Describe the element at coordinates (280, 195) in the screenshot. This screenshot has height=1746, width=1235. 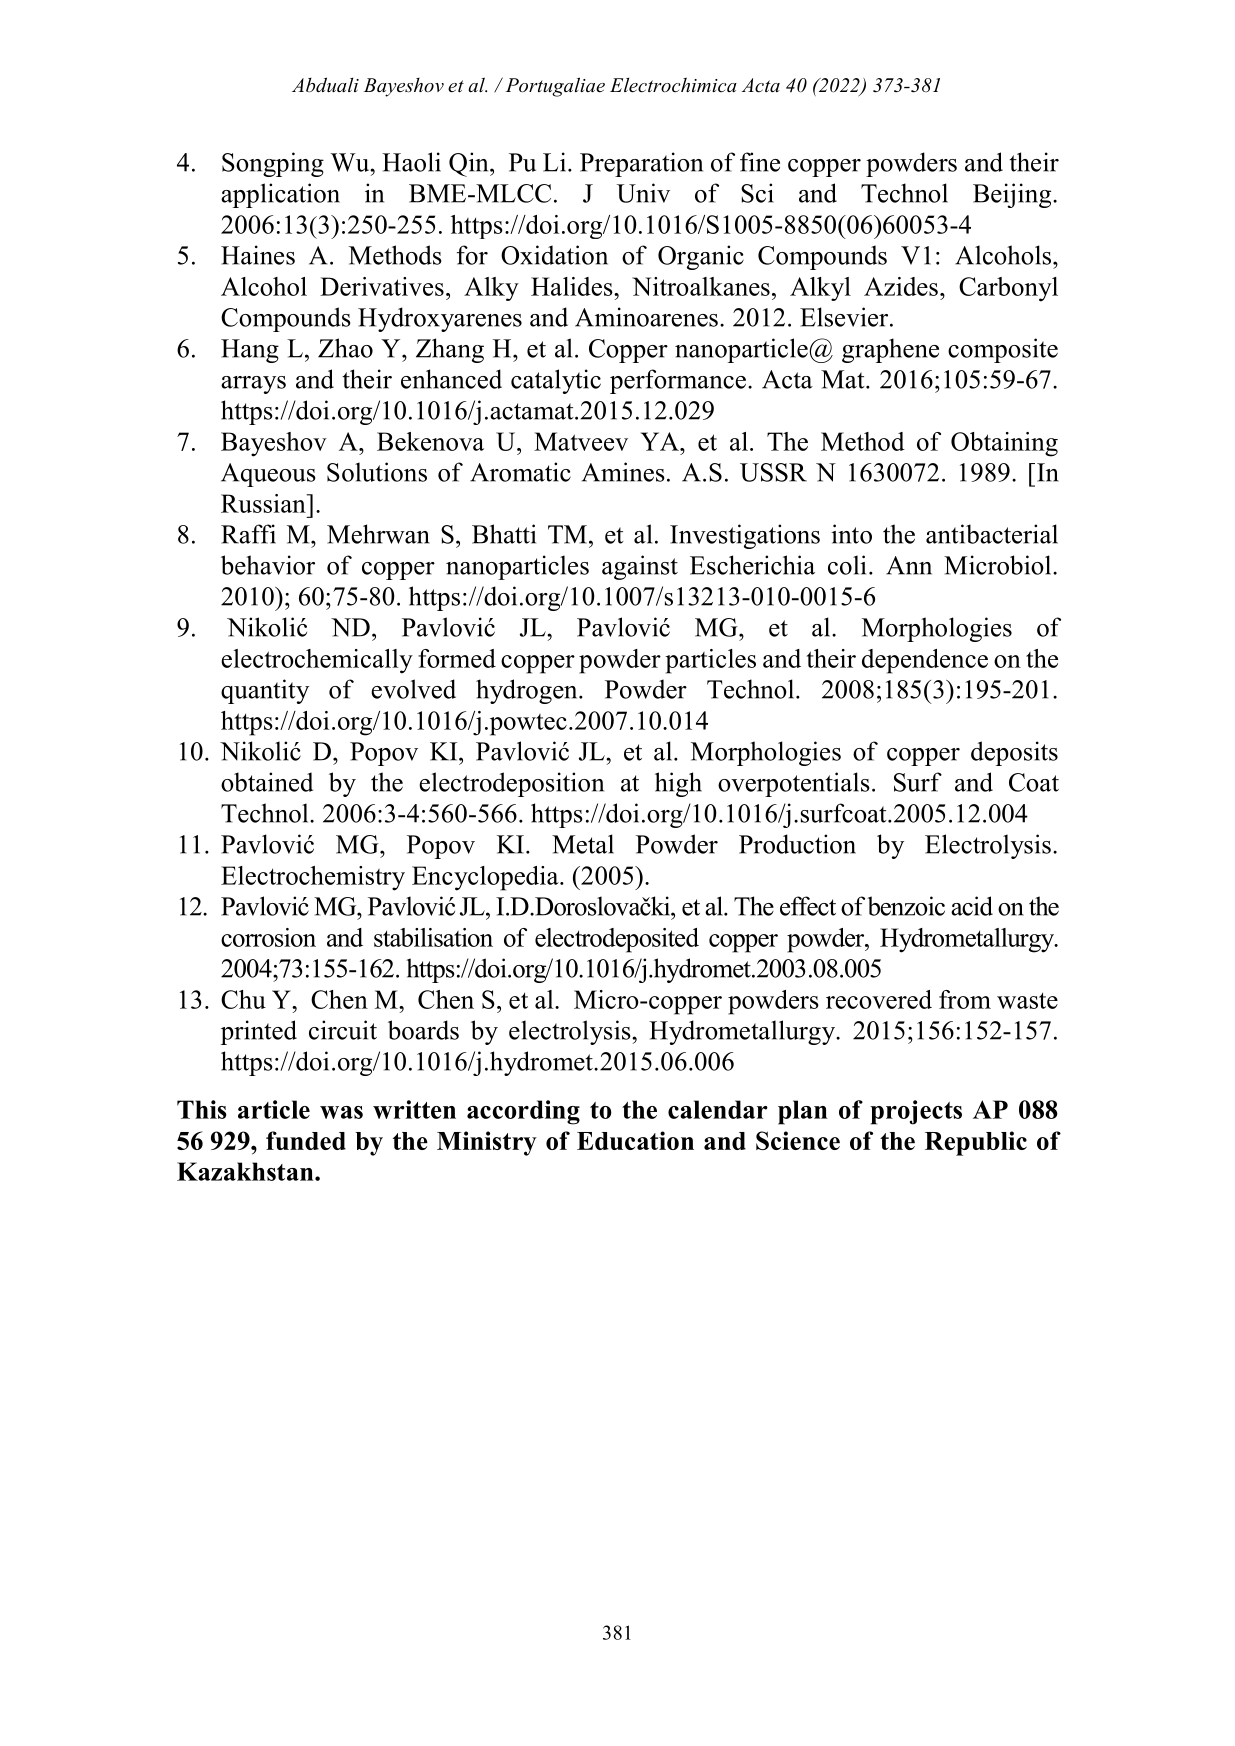
I see `application` at that location.
